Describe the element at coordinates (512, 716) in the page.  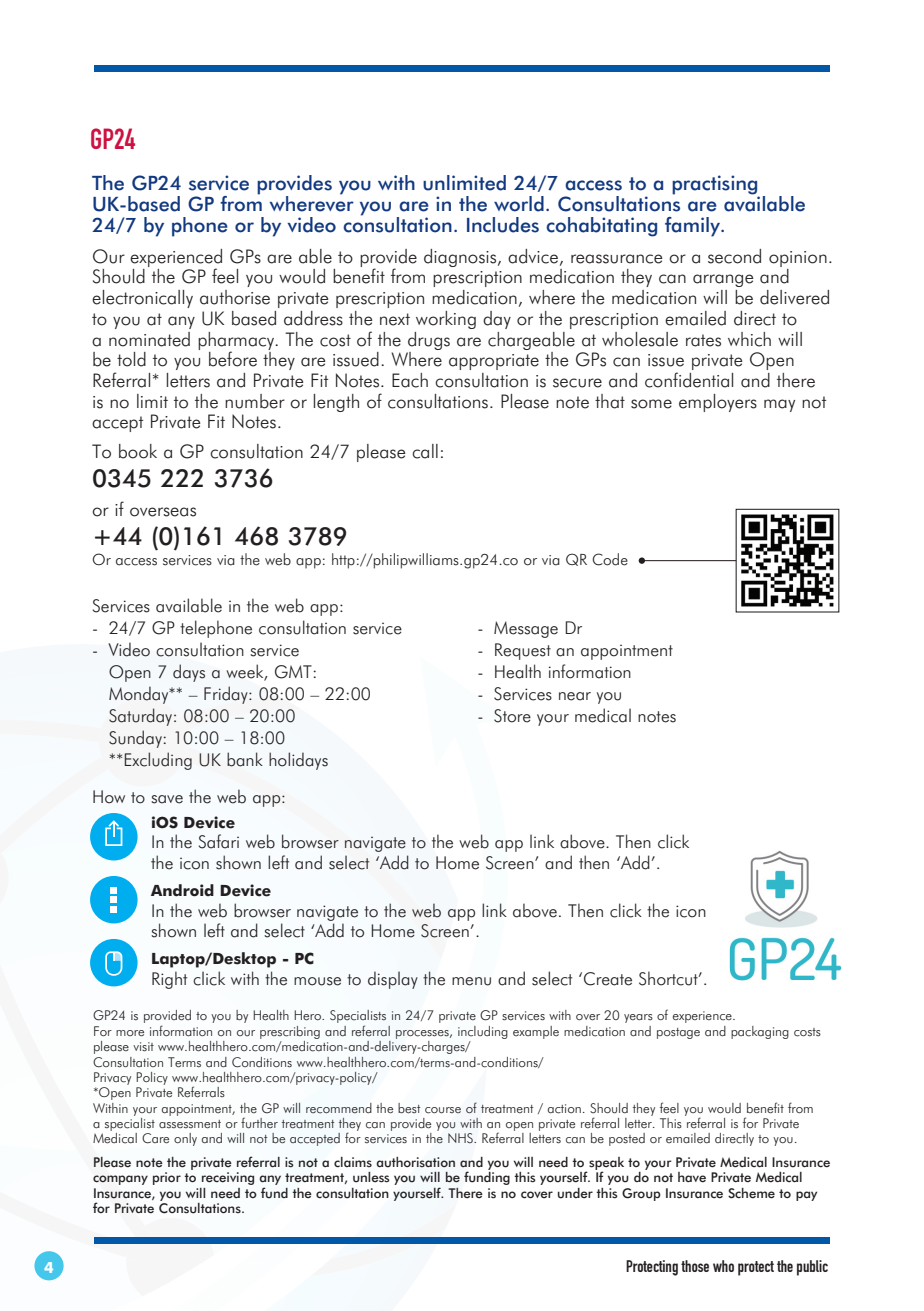
I see `Store` at that location.
